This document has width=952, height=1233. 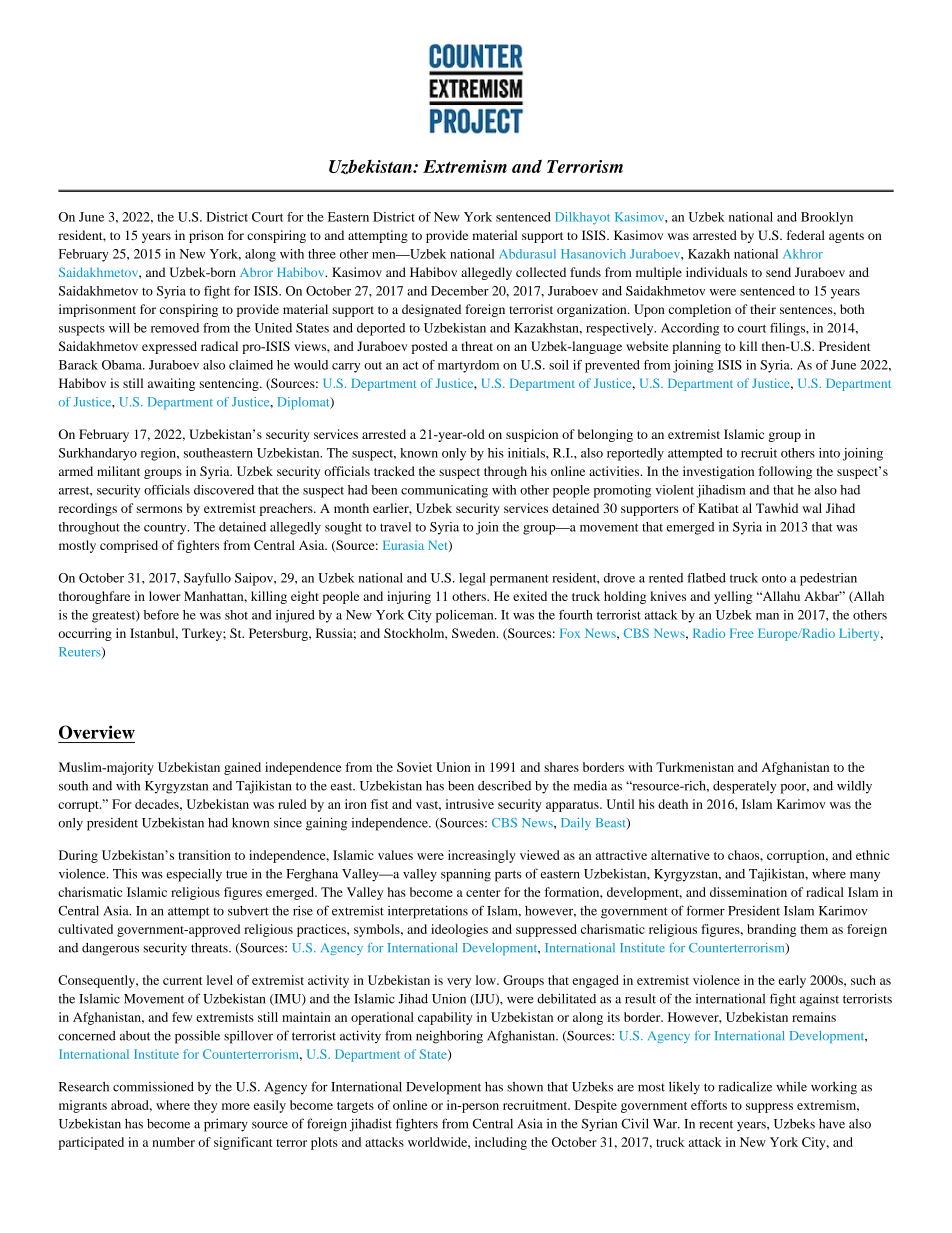 What do you see at coordinates (161, 615) in the document?
I see `before` at bounding box center [161, 615].
